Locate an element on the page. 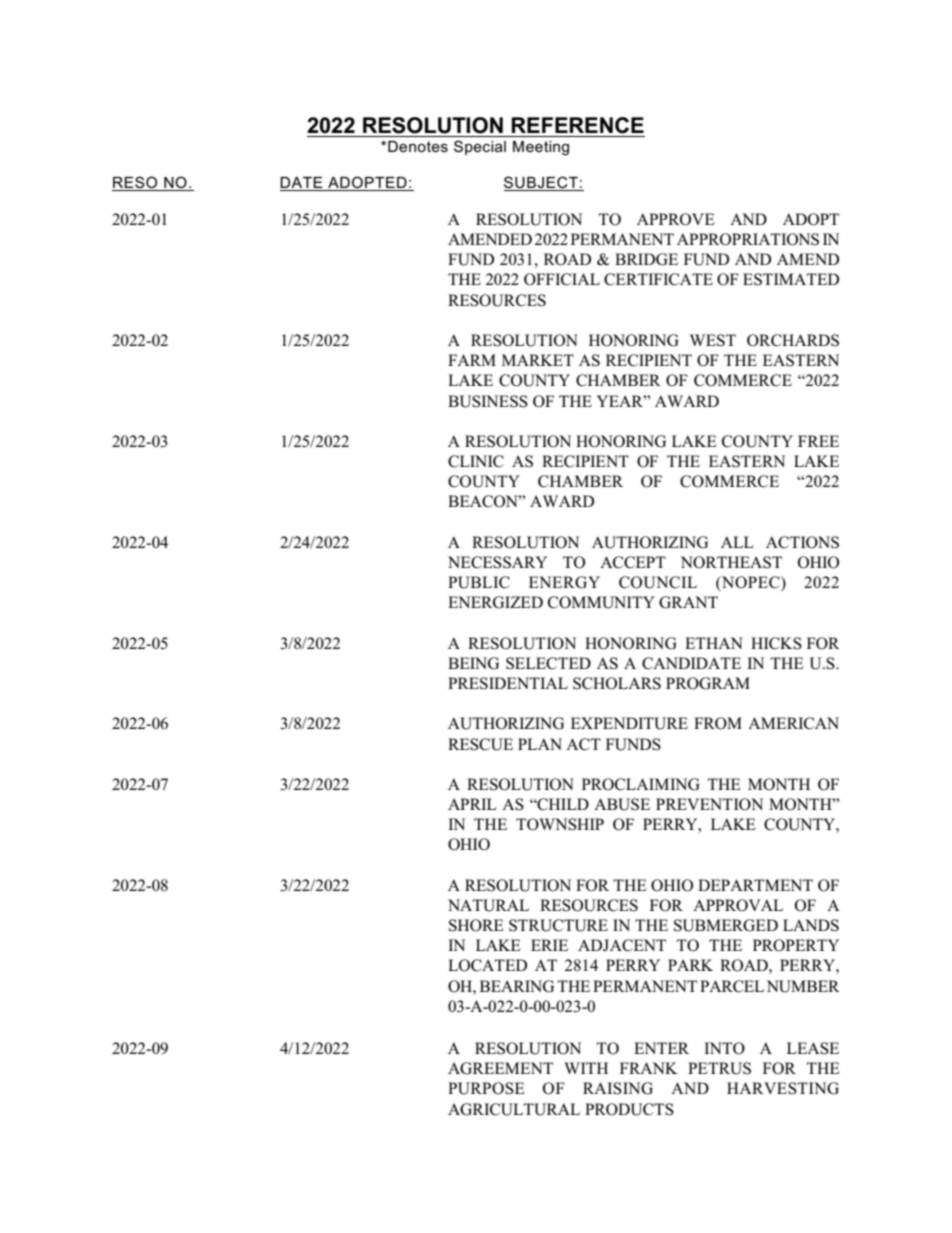 This image has width=952, height=1233. RAISING is located at coordinates (618, 1088).
